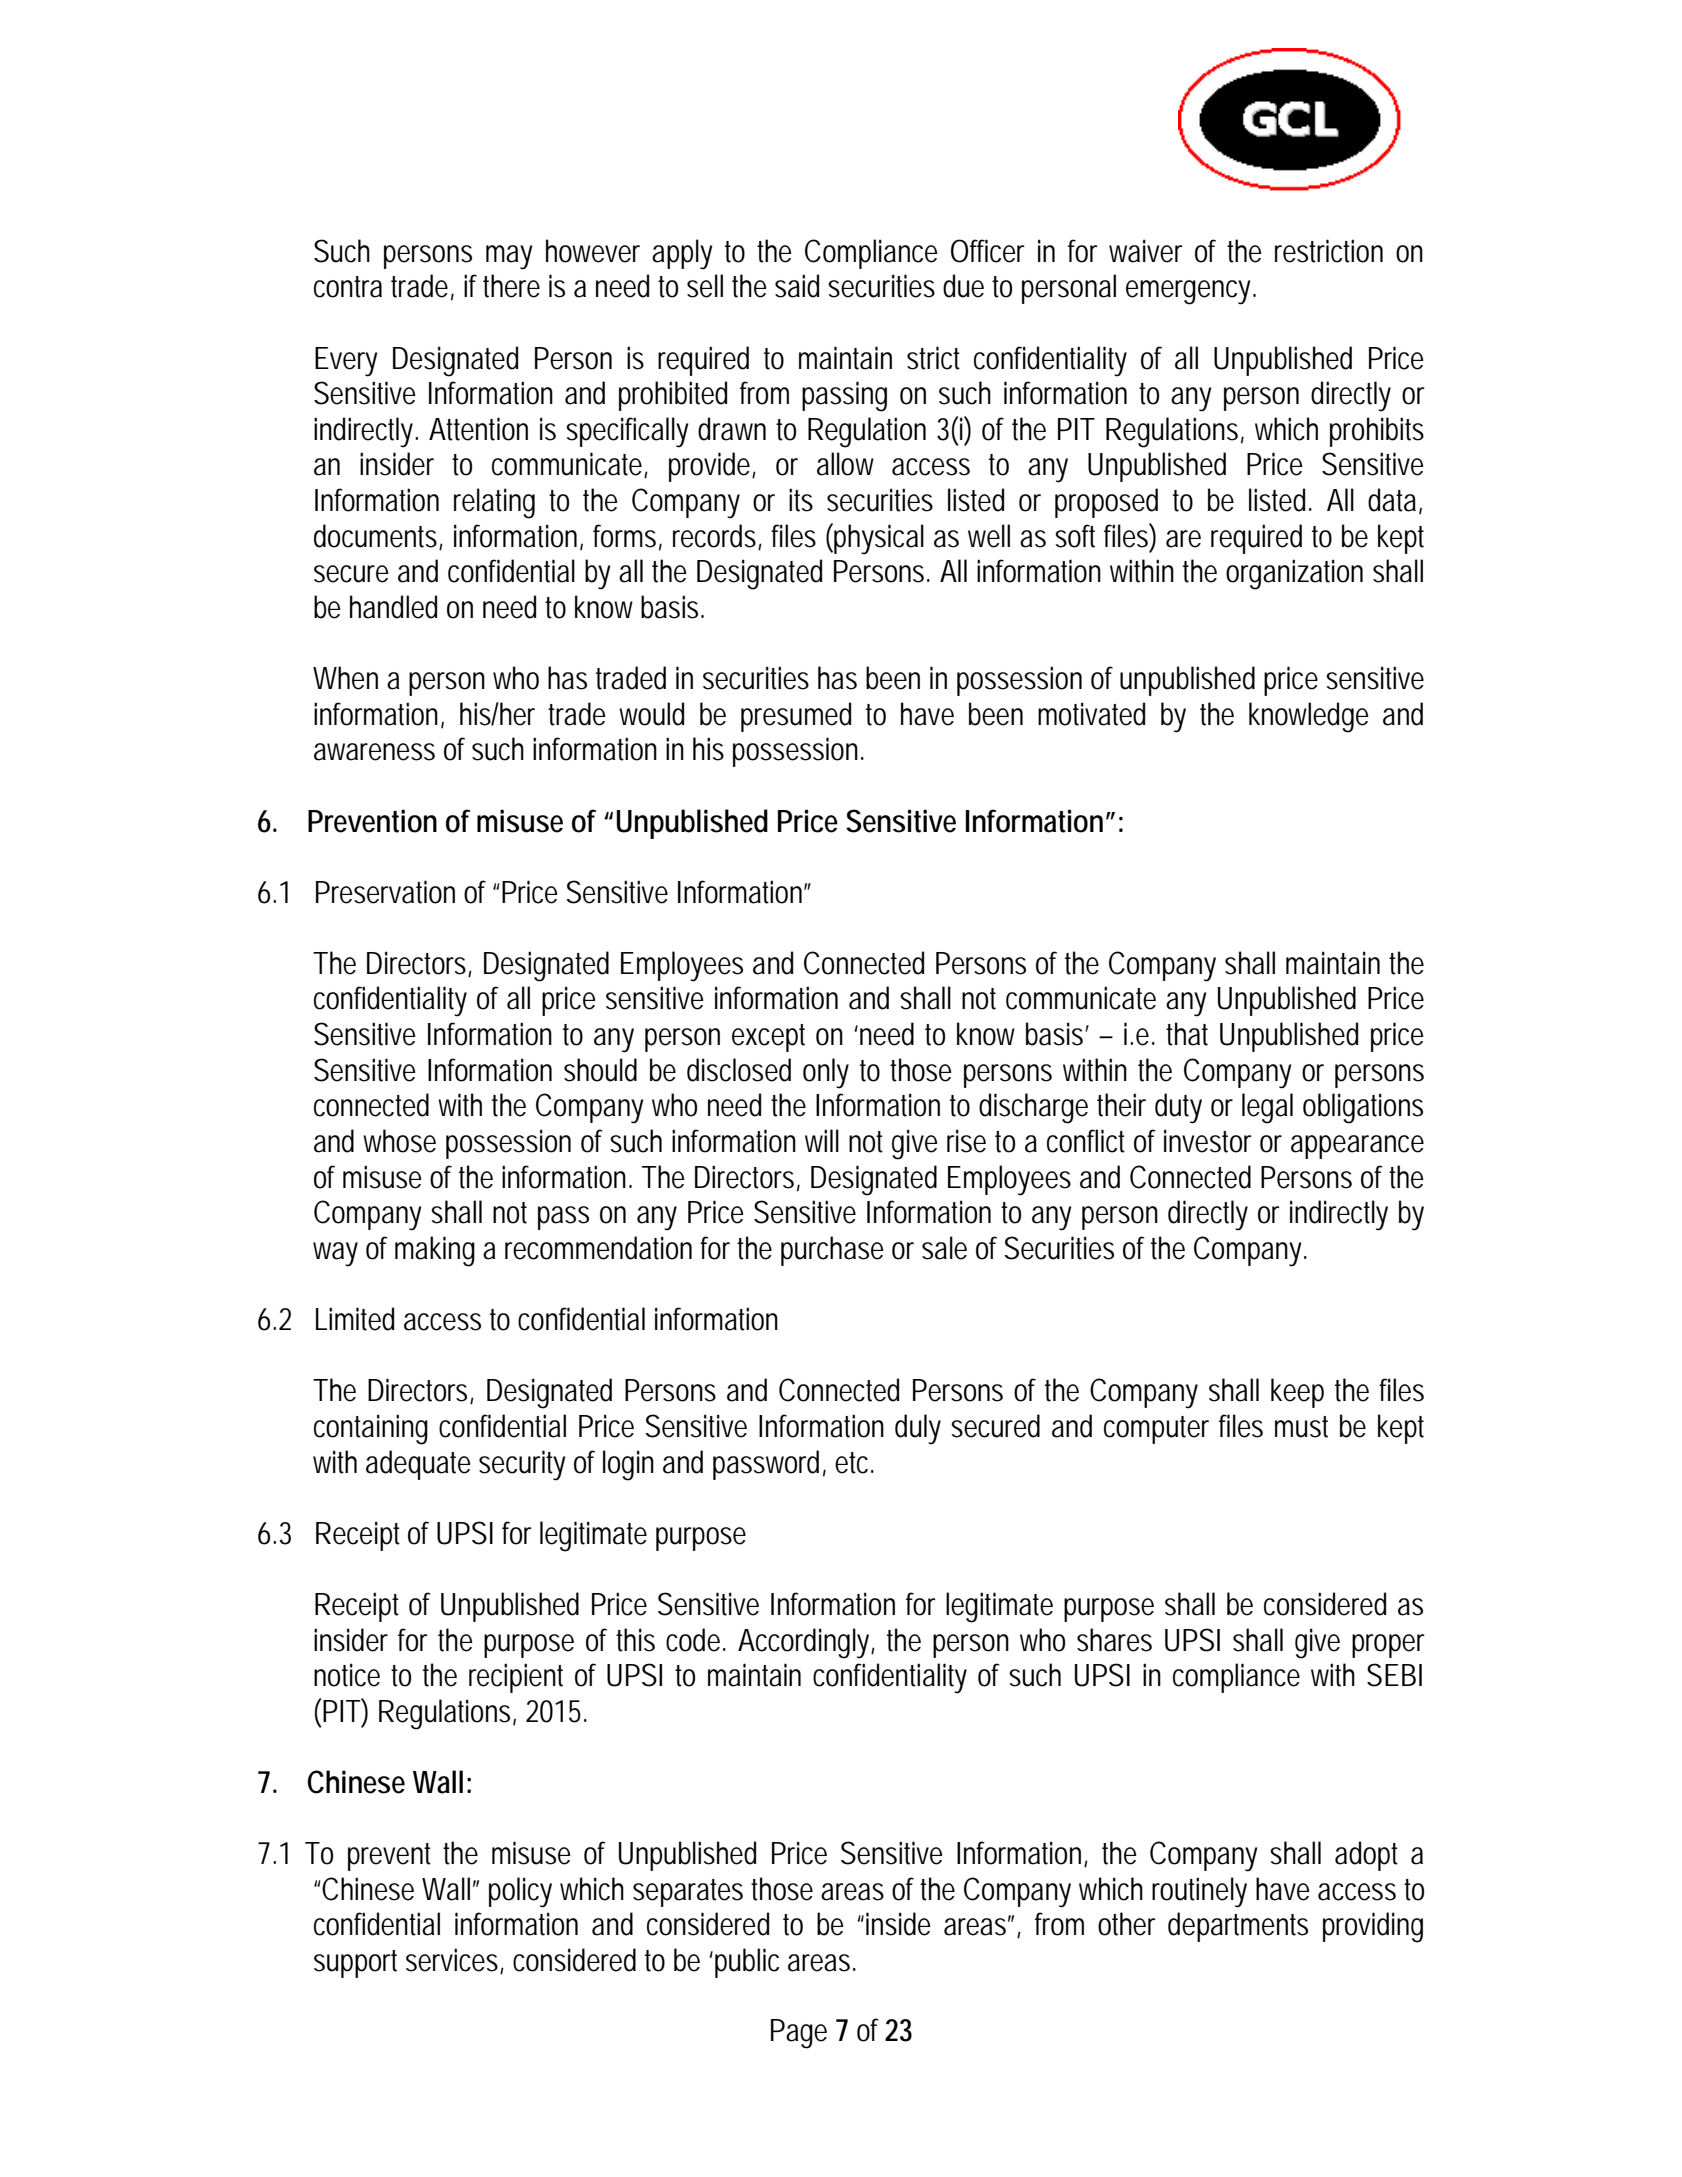 Image resolution: width=1682 pixels, height=2177 pixels. What do you see at coordinates (511, 286) in the document?
I see `there` at bounding box center [511, 286].
